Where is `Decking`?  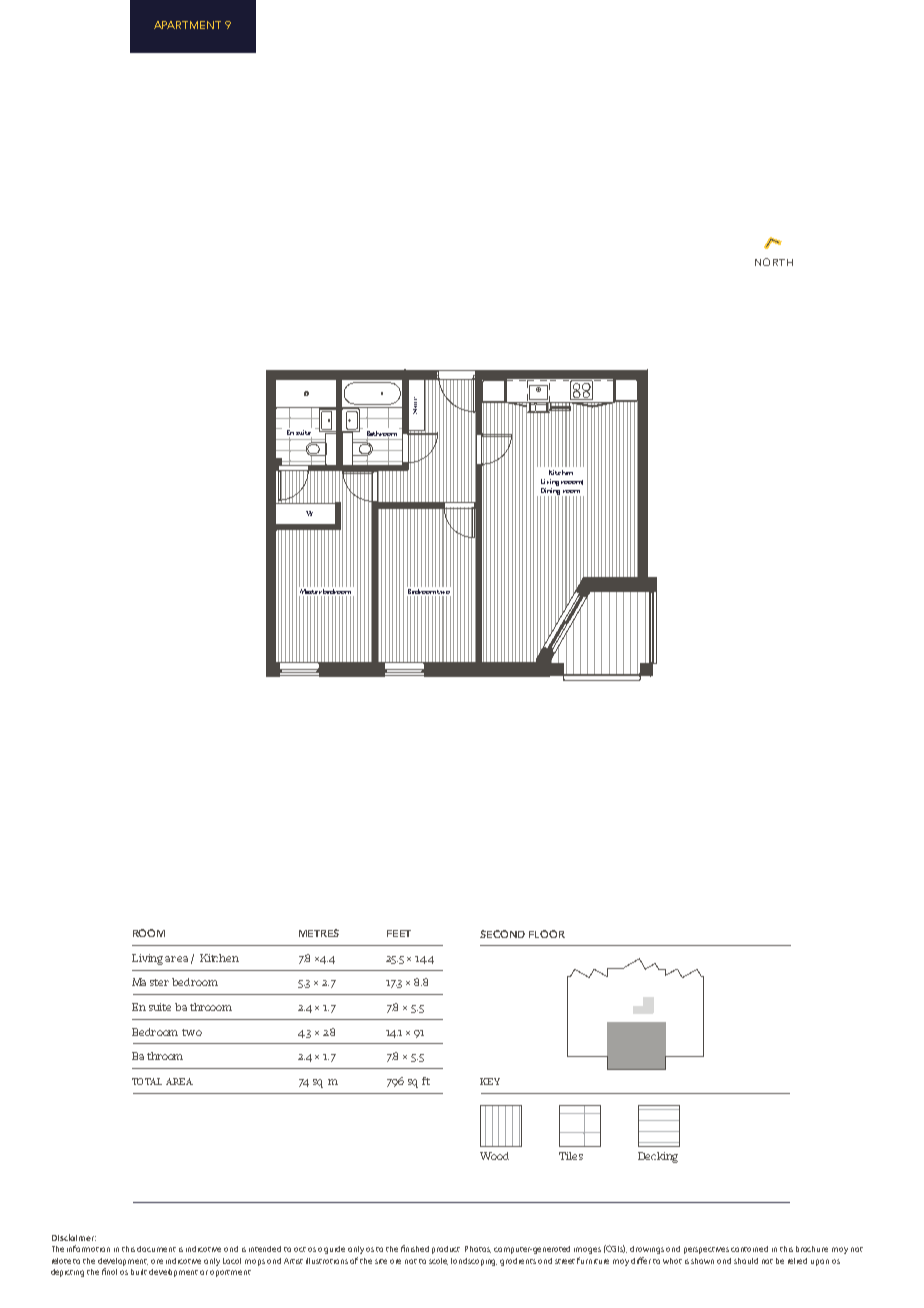 Decking is located at coordinates (658, 1157).
